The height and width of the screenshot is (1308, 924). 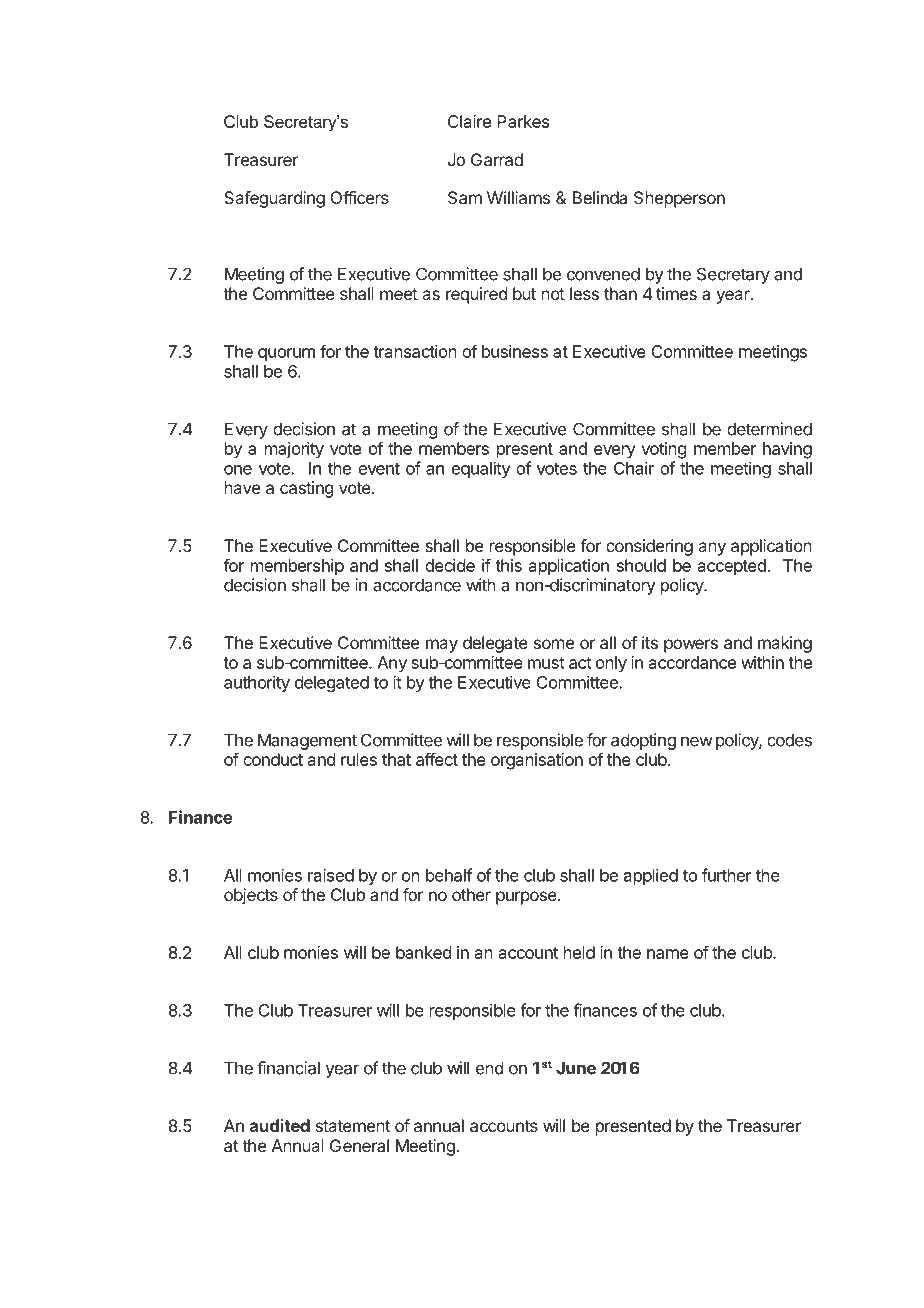 What do you see at coordinates (286, 355) in the screenshot?
I see `quorum` at bounding box center [286, 355].
